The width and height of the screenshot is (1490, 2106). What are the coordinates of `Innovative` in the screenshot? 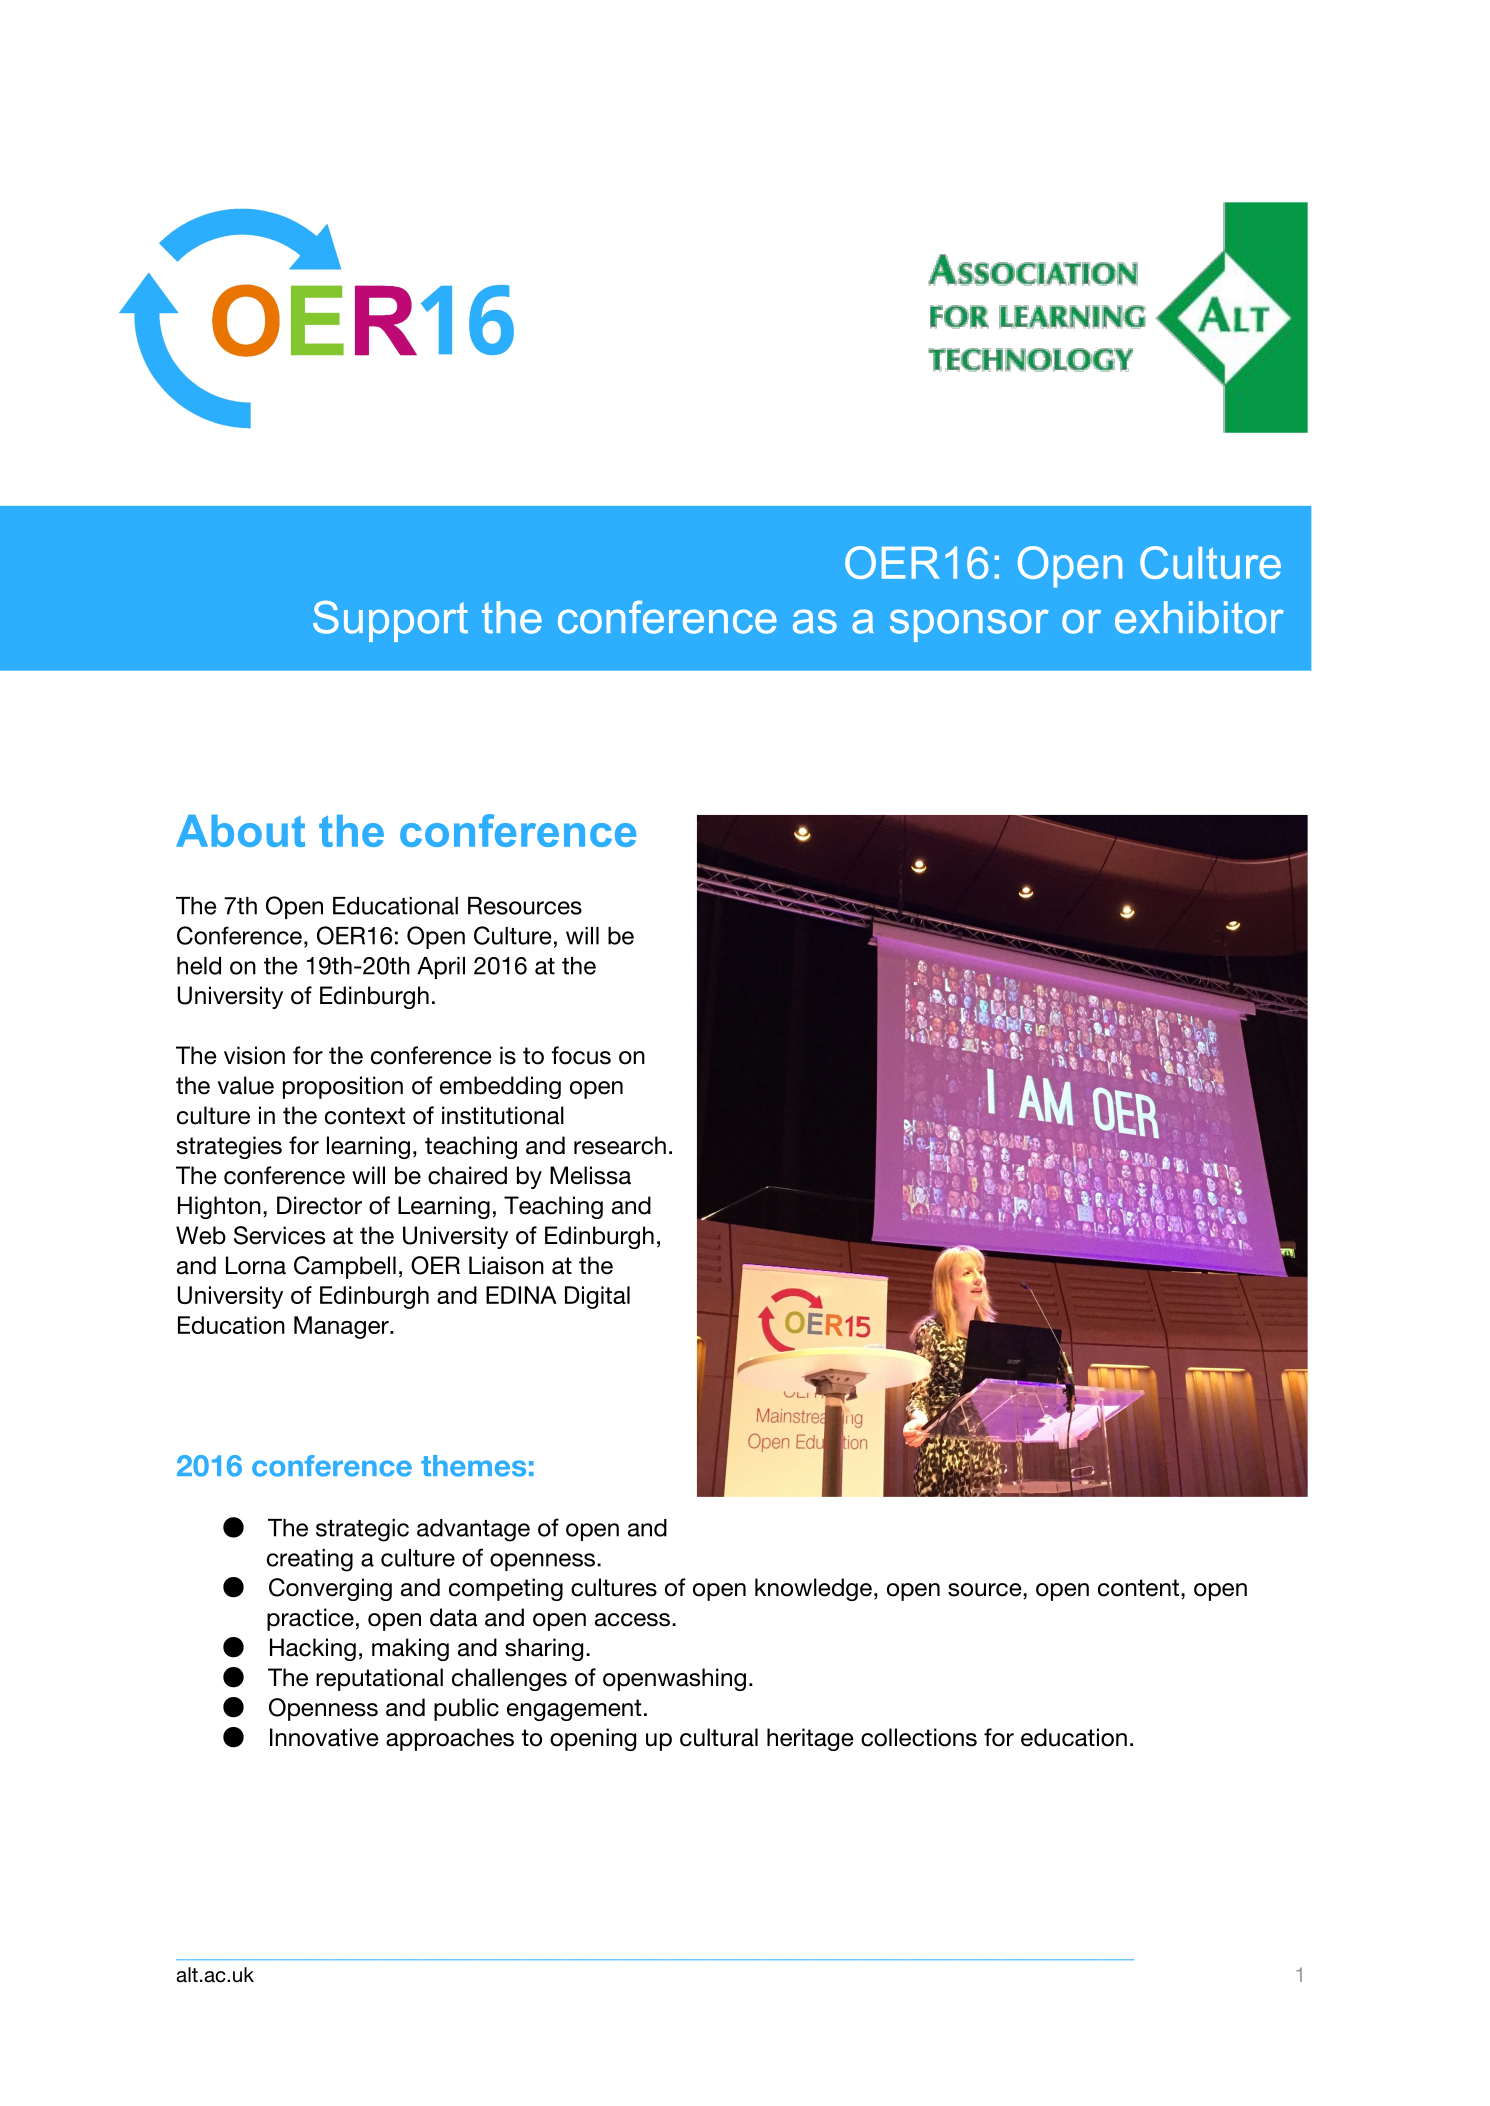 It's located at (324, 1737).
